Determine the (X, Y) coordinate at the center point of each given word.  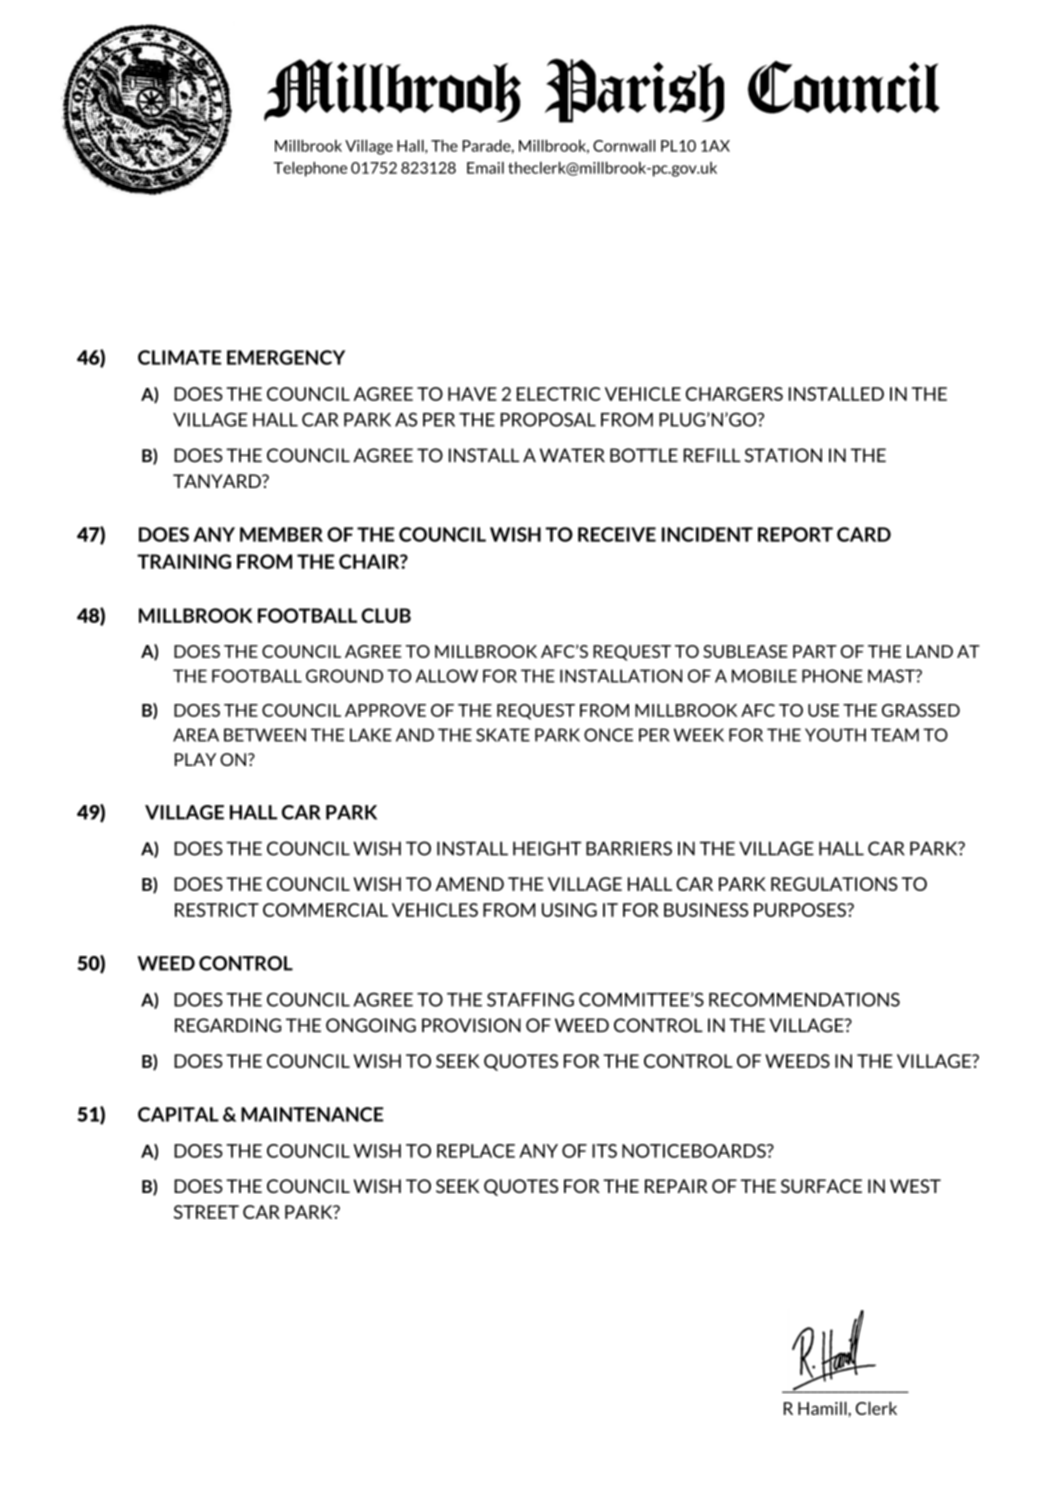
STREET (206, 1212)
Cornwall (624, 146)
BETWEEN (265, 735)
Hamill (823, 1408)
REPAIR (676, 1186)
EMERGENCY (286, 357)
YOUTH (835, 735)
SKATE (503, 735)
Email (485, 168)
